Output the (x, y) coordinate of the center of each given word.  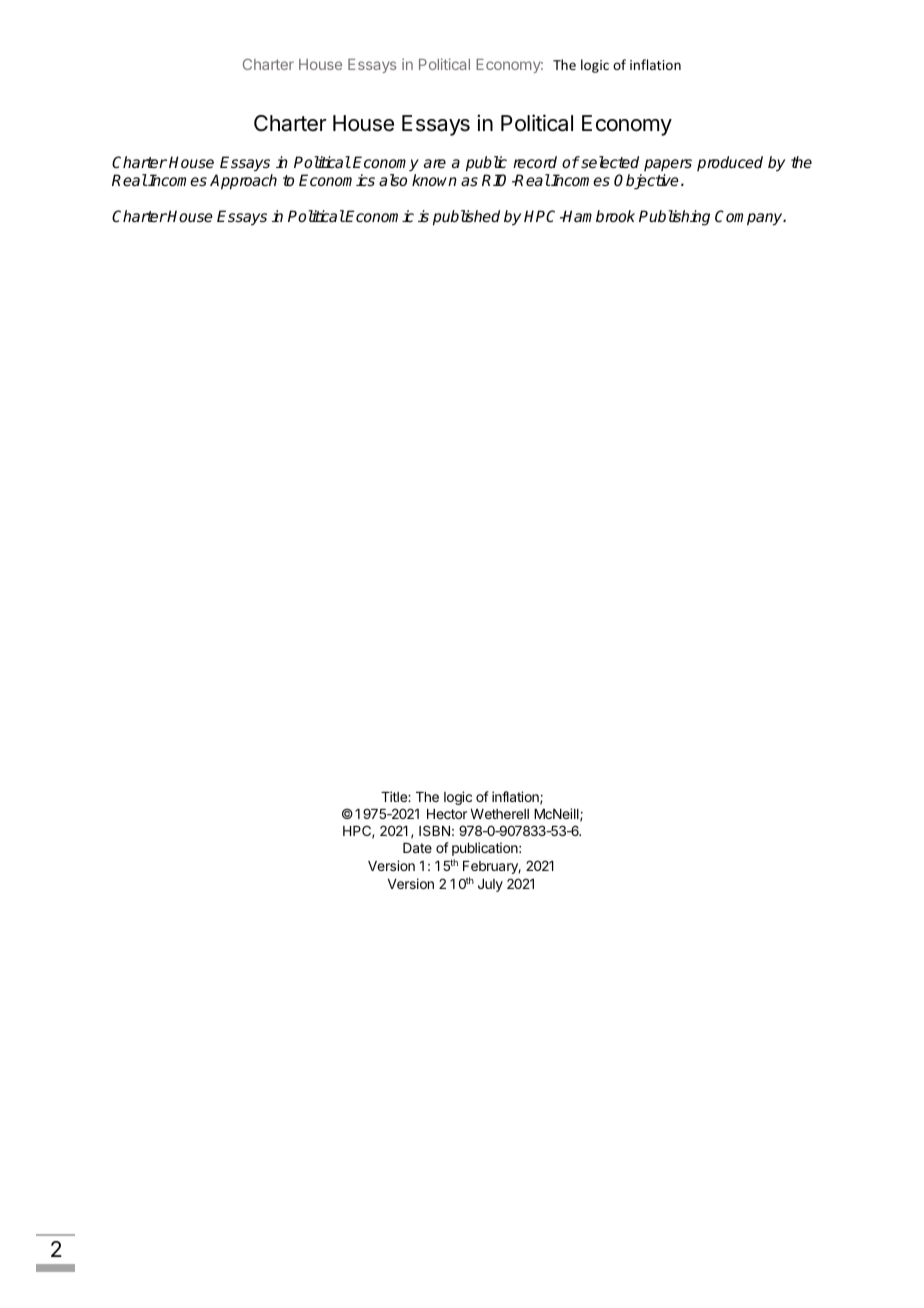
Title (395, 796)
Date (417, 848)
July (490, 885)
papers (668, 165)
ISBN (434, 830)
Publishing (674, 218)
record (535, 162)
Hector (447, 814)
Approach (243, 182)
